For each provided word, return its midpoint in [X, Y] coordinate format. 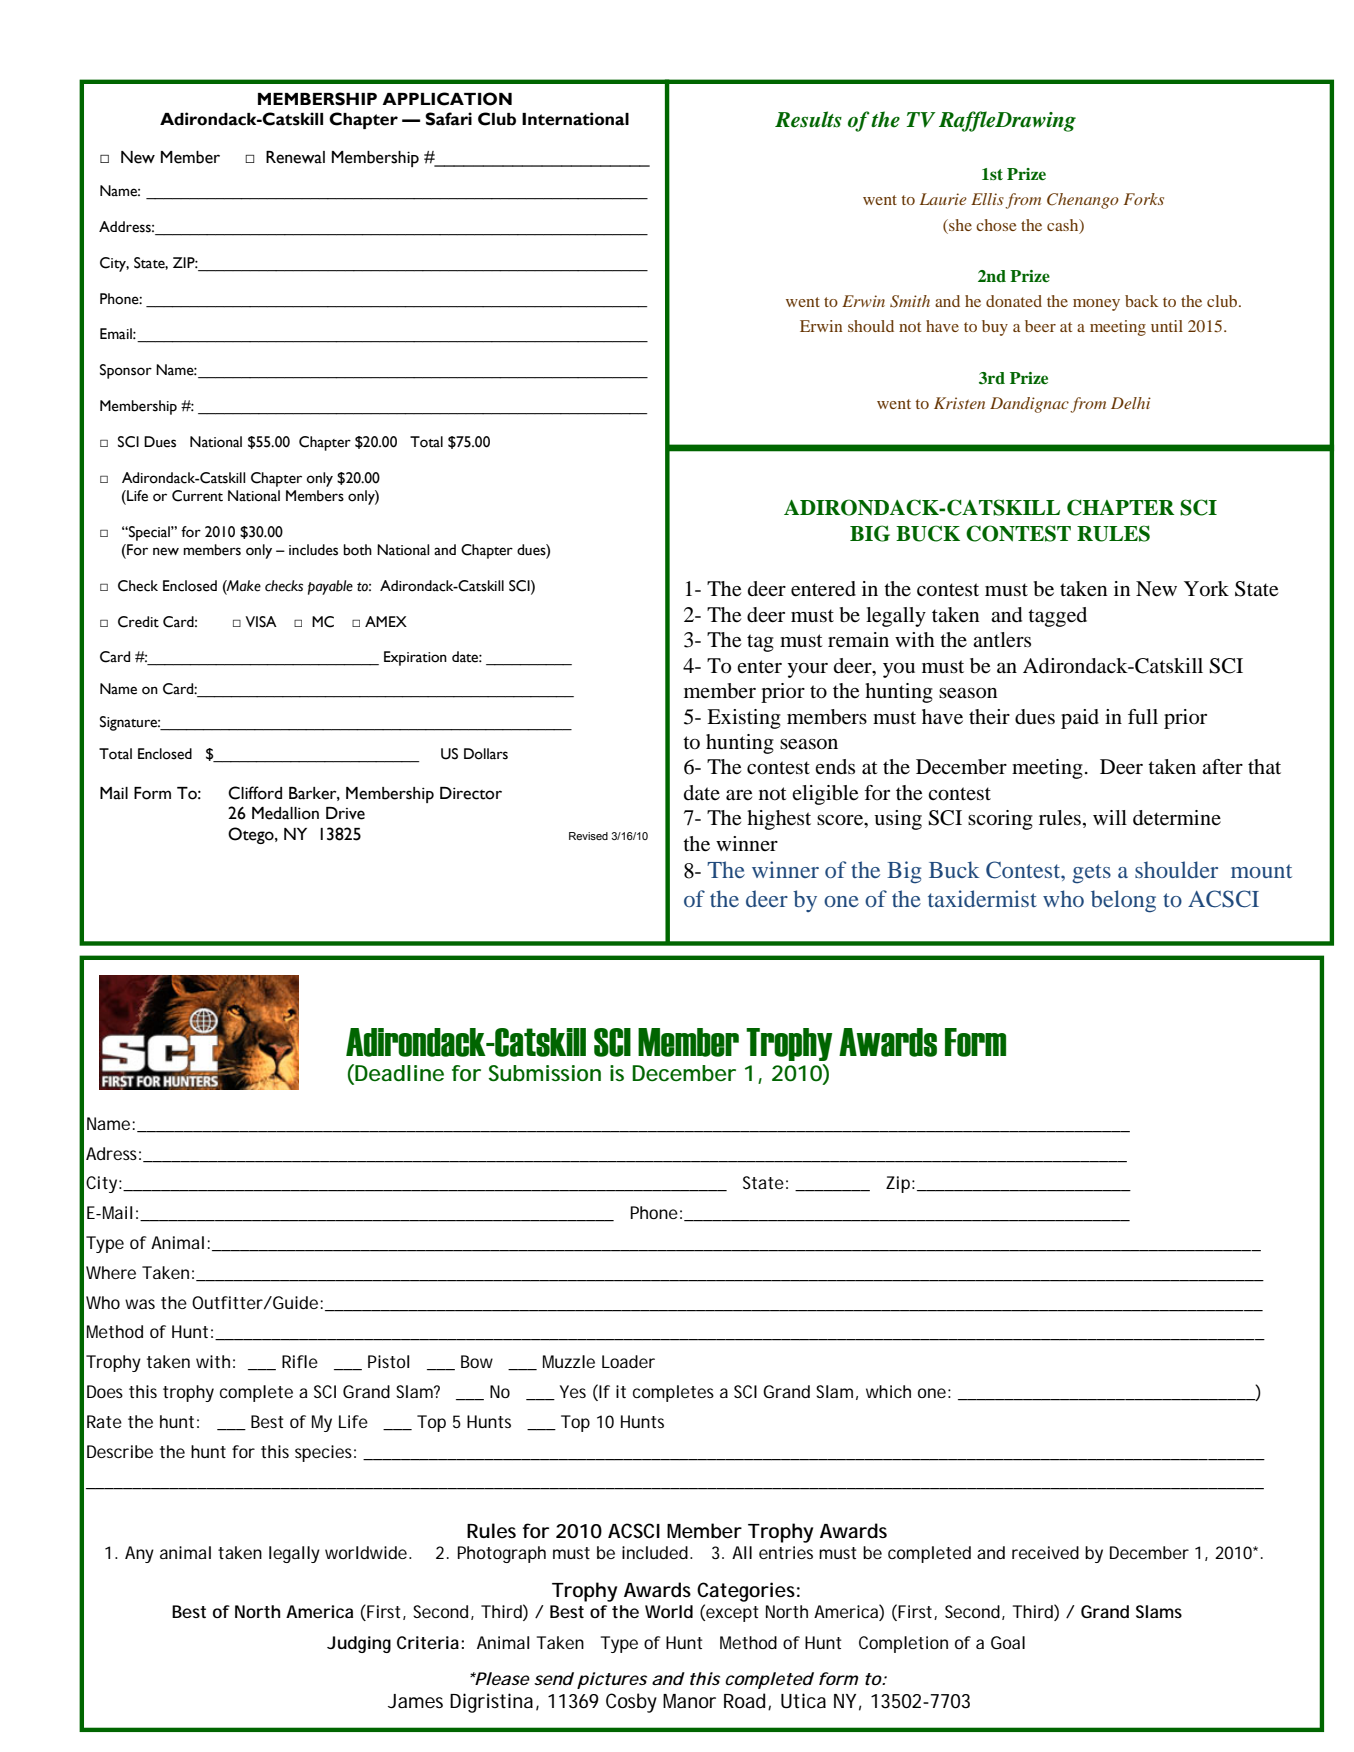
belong [1123, 901]
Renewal [295, 157]
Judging [359, 1644]
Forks [1144, 199]
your [808, 670]
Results [808, 119]
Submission [544, 1073]
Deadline [398, 1074]
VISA [261, 622]
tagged [1057, 617]
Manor [689, 1701]
